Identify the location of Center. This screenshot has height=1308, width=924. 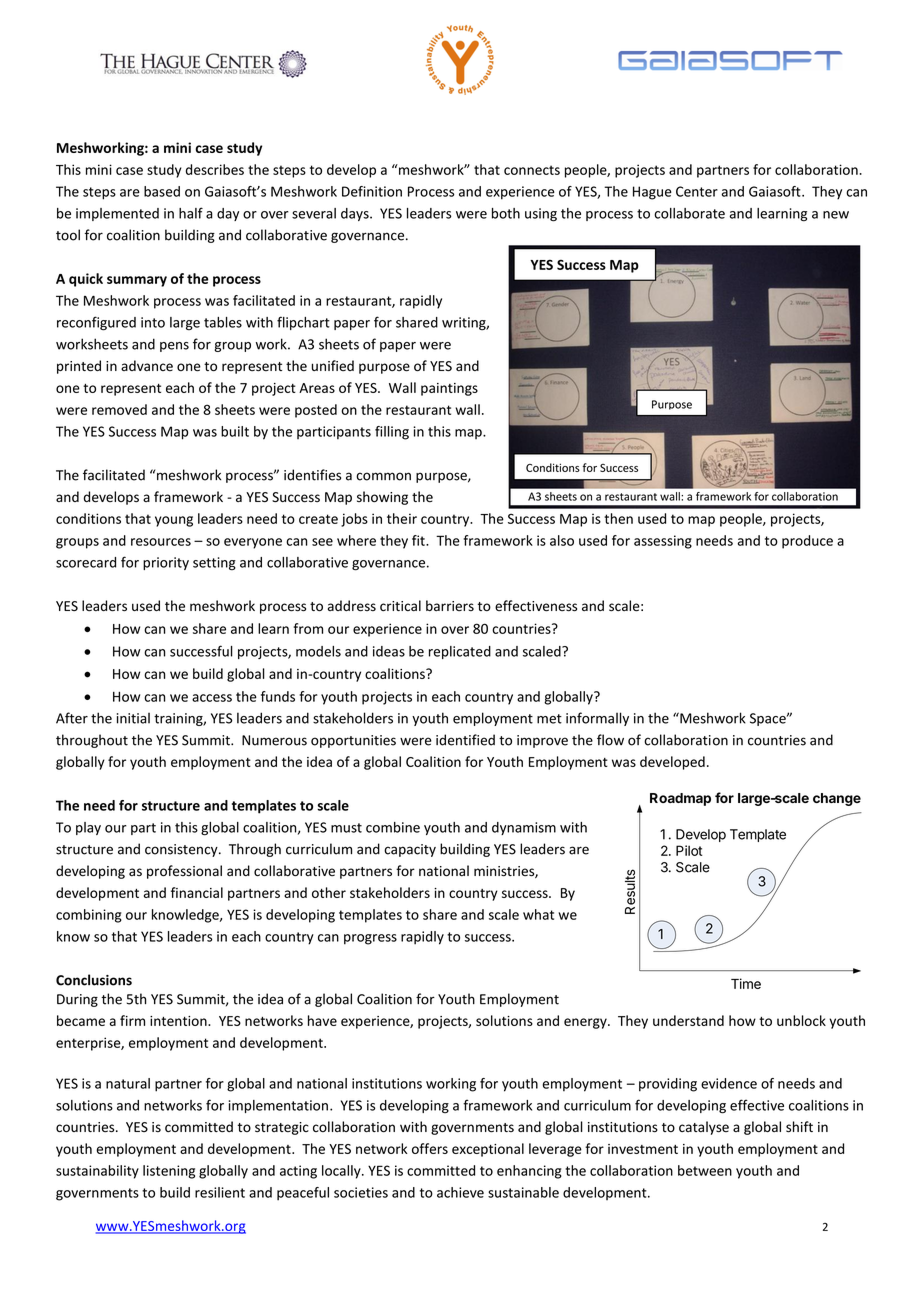
(697, 191).
